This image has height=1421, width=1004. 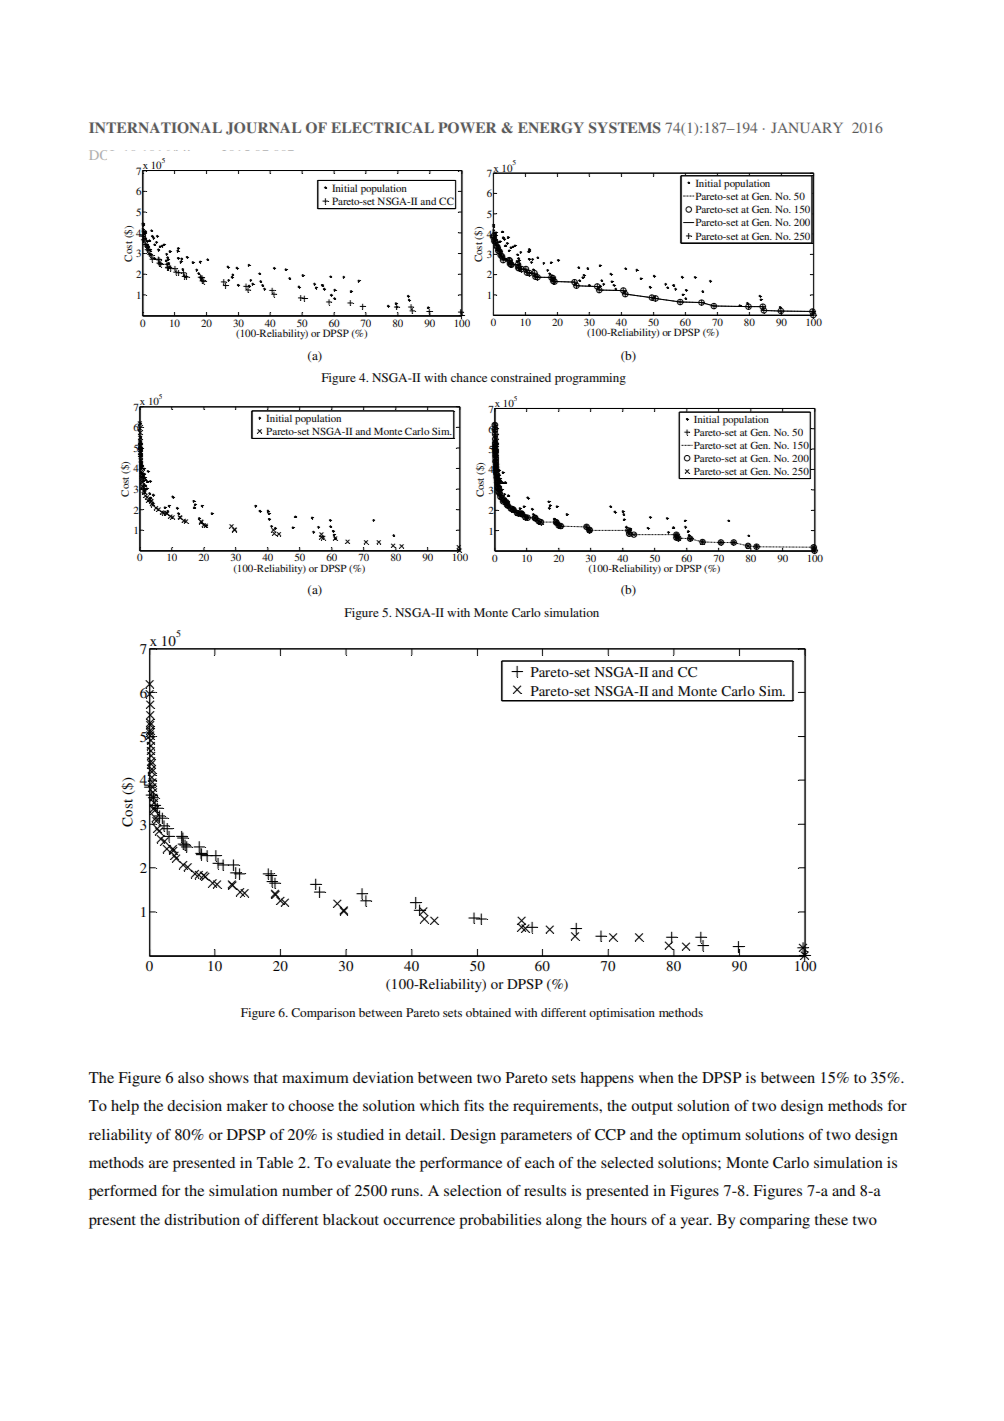 What do you see at coordinates (622, 1014) in the image?
I see `optimisation` at bounding box center [622, 1014].
